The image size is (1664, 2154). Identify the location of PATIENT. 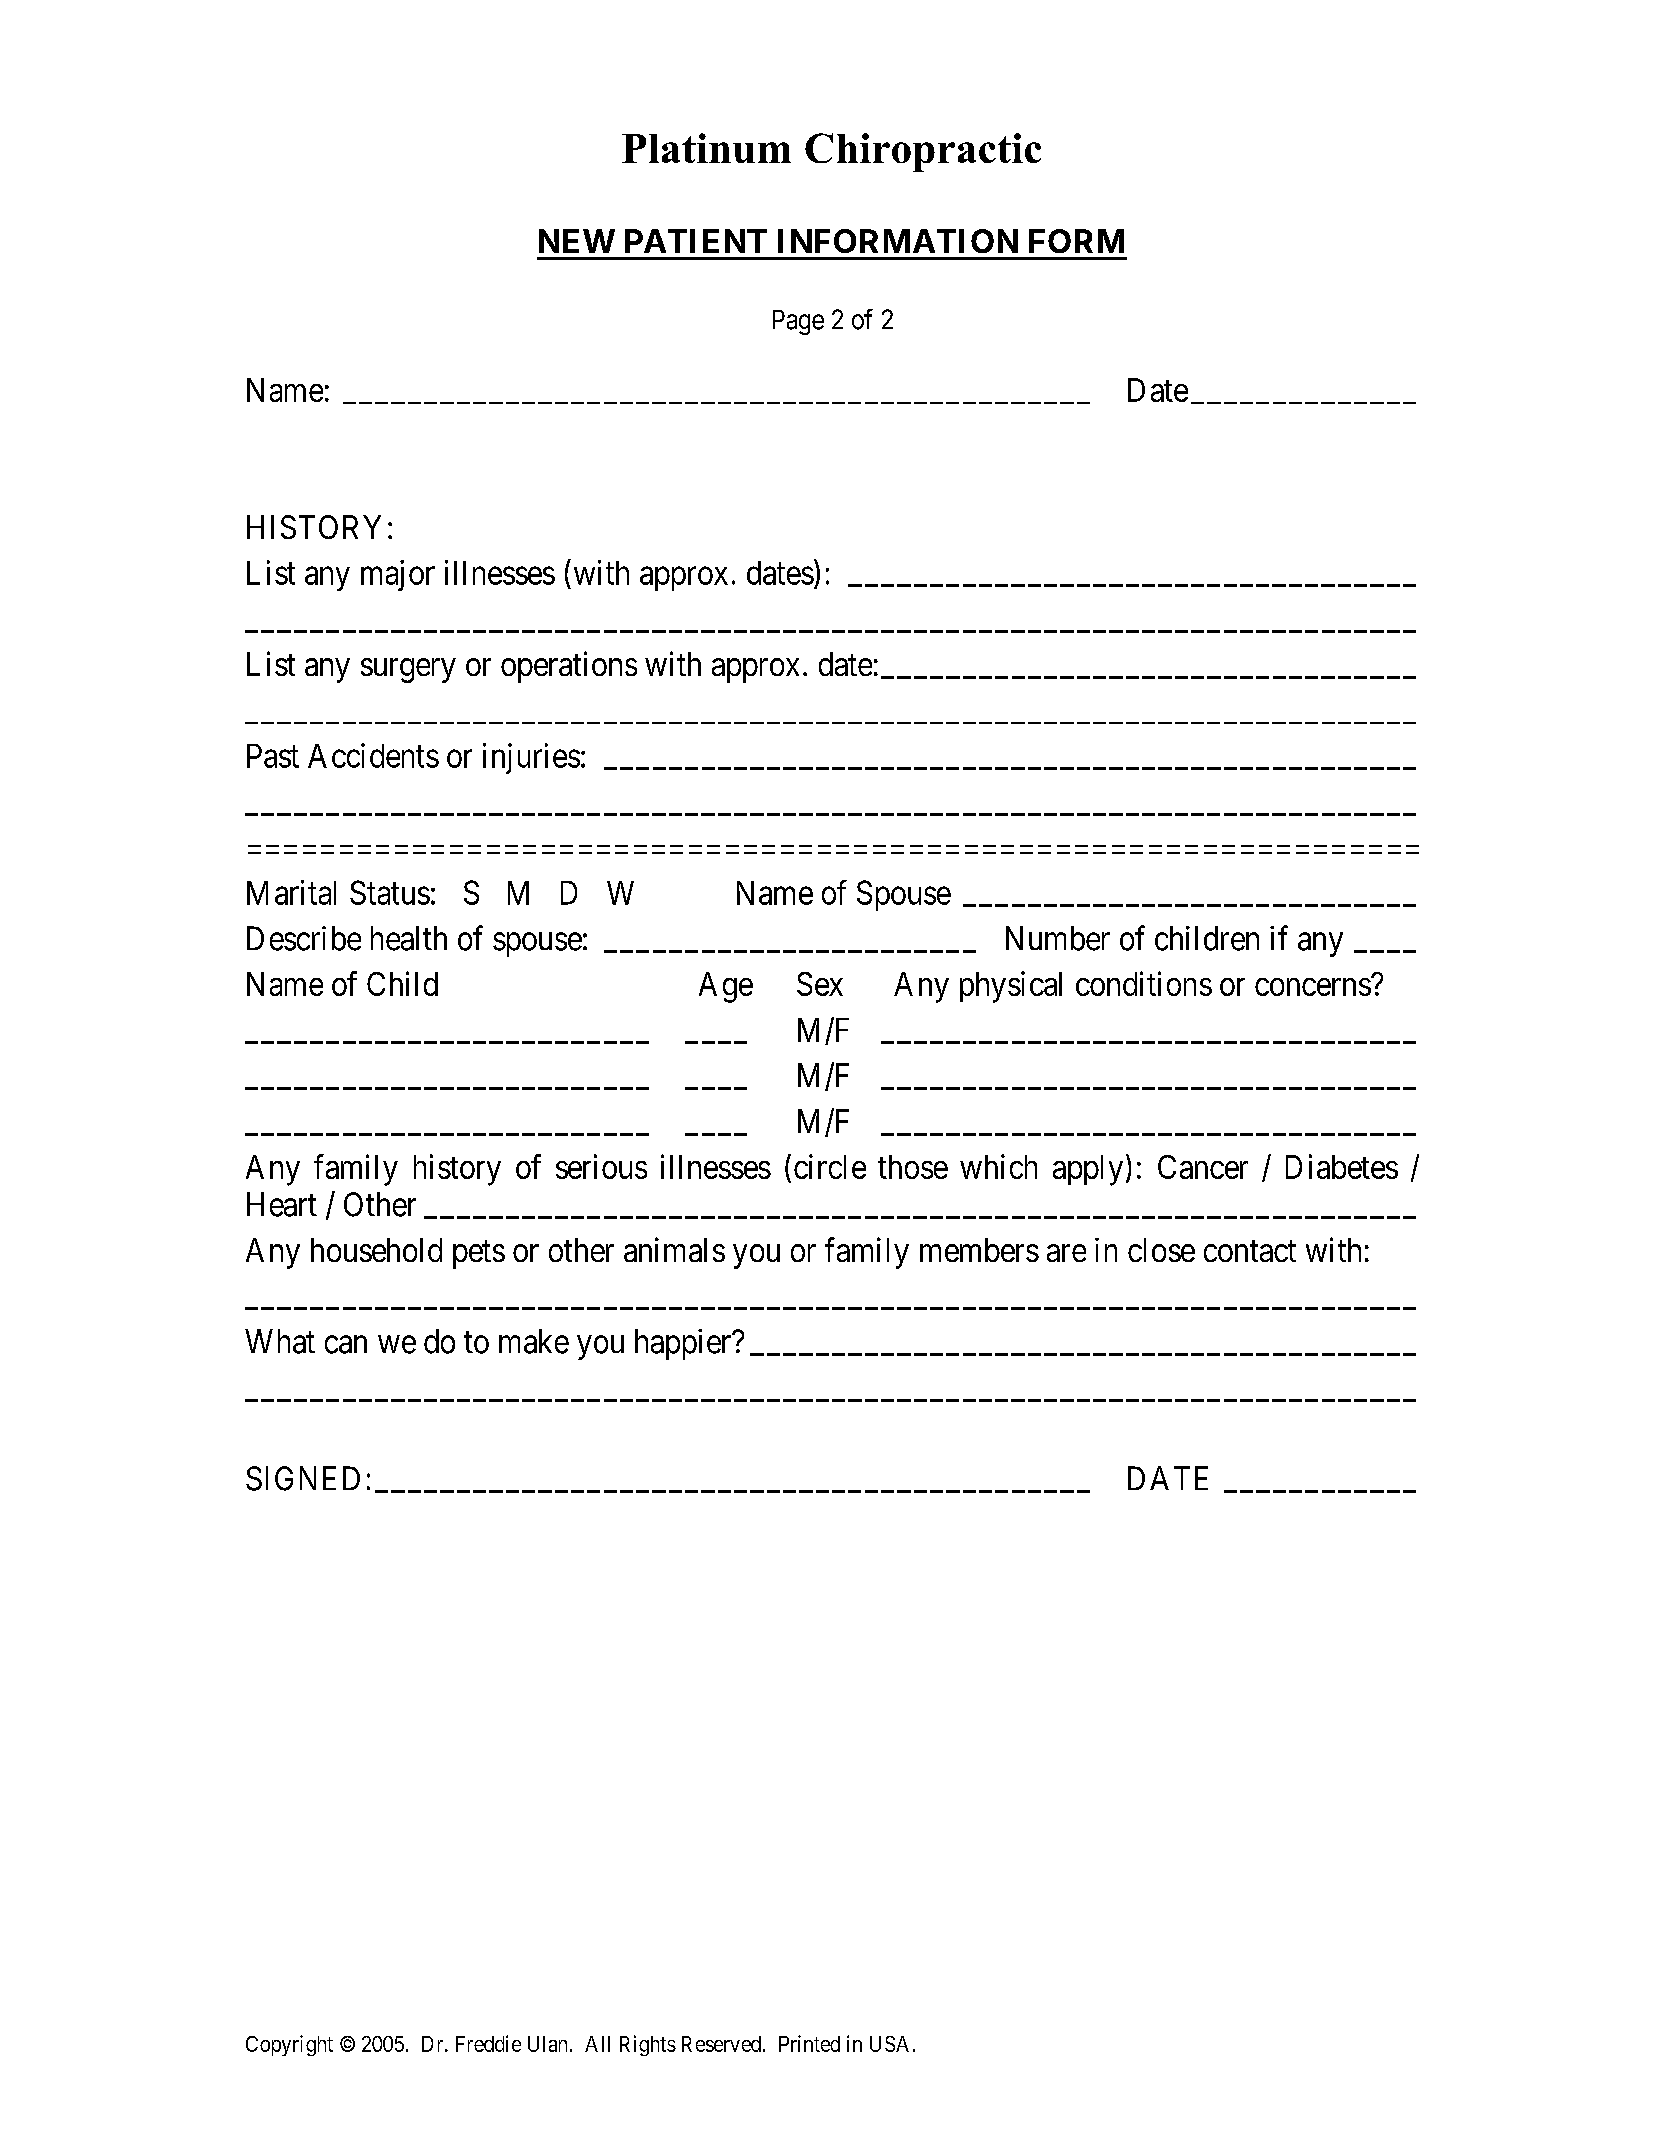
(696, 241).
